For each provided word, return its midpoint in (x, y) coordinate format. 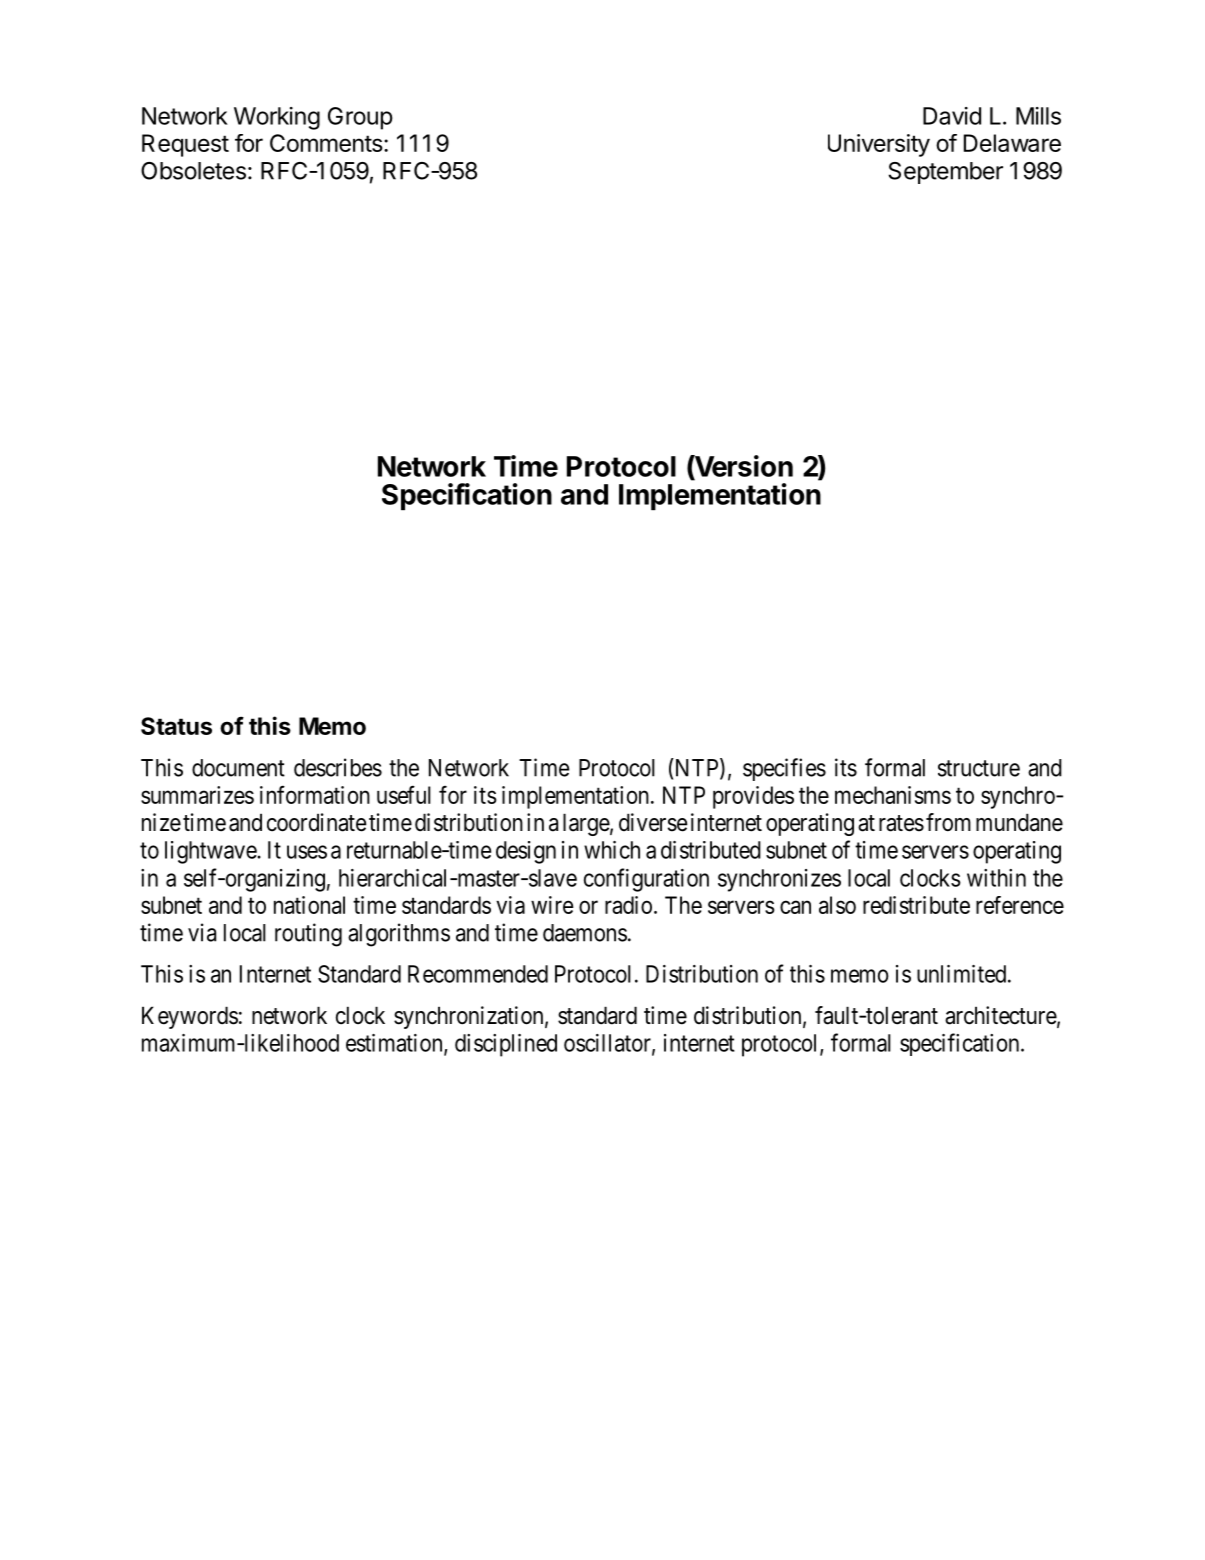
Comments (326, 143)
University (879, 145)
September (945, 173)
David (952, 116)
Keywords (190, 1017)
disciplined (506, 1045)
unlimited (963, 974)
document (238, 768)
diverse (653, 822)
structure (979, 768)
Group (360, 118)
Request (185, 145)
